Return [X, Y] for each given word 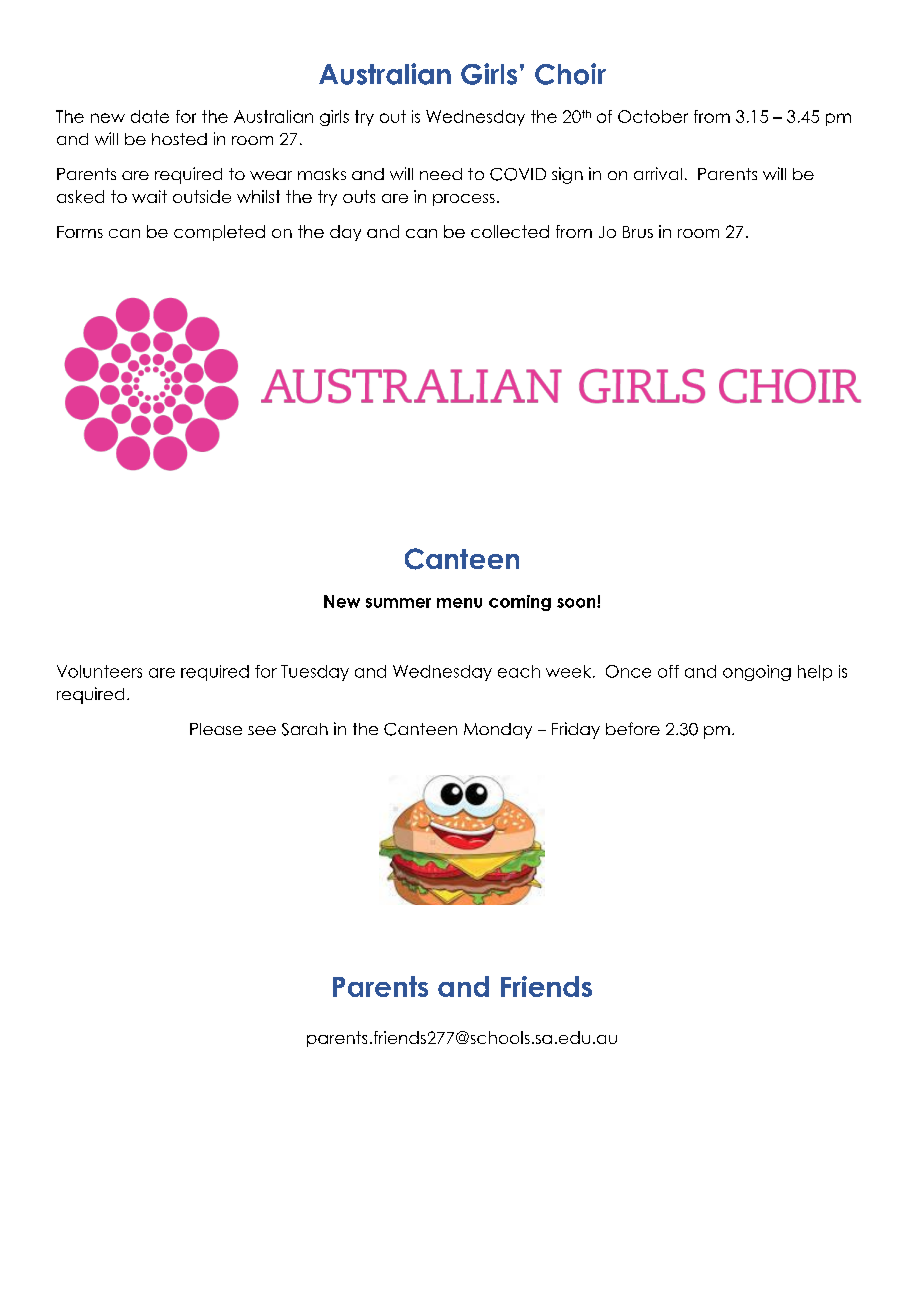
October [653, 116]
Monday [498, 731]
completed [219, 233]
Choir [570, 74]
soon [577, 603]
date [150, 116]
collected [510, 231]
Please [216, 729]
